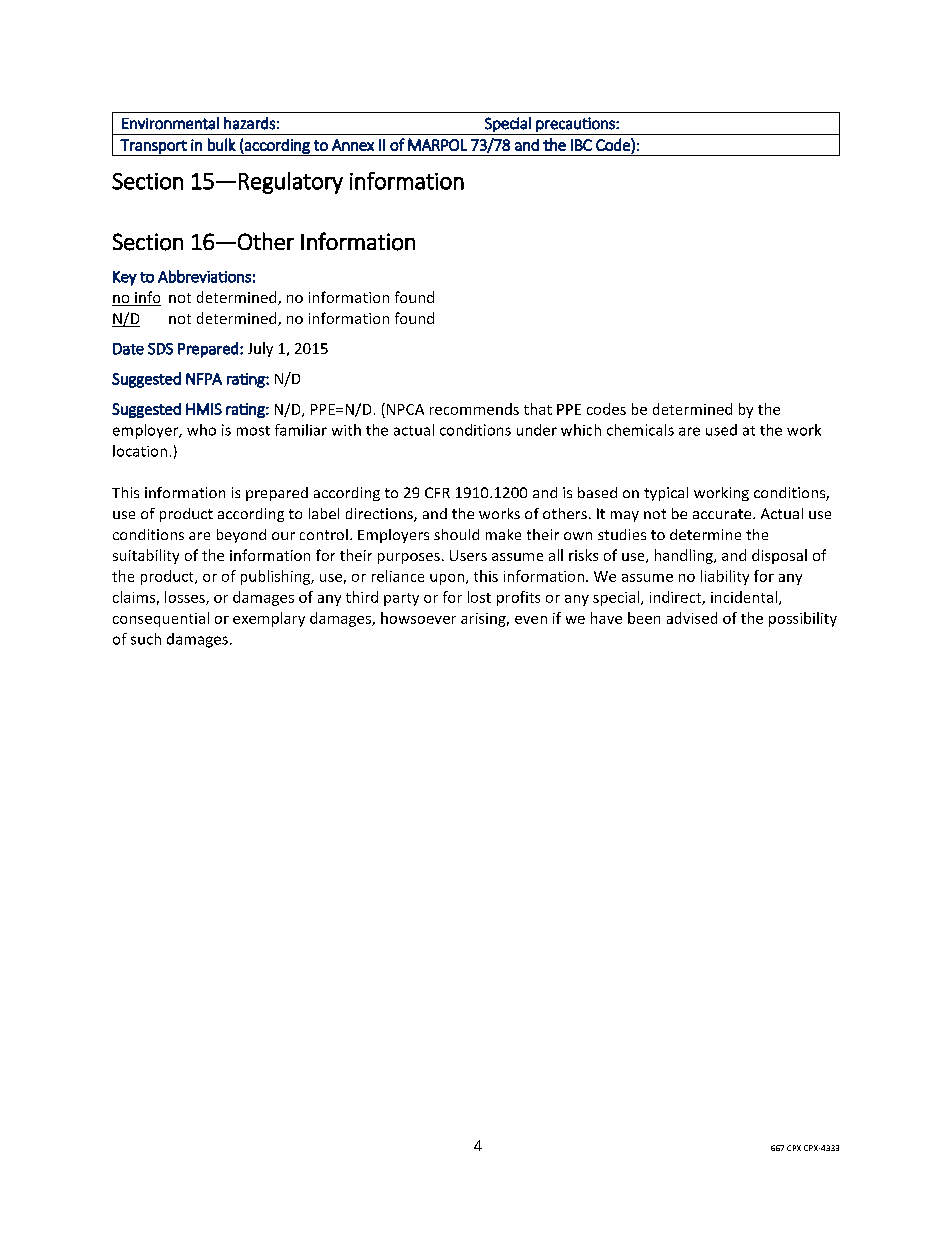 This page has width=952, height=1233. I want to click on beyond, so click(241, 536).
